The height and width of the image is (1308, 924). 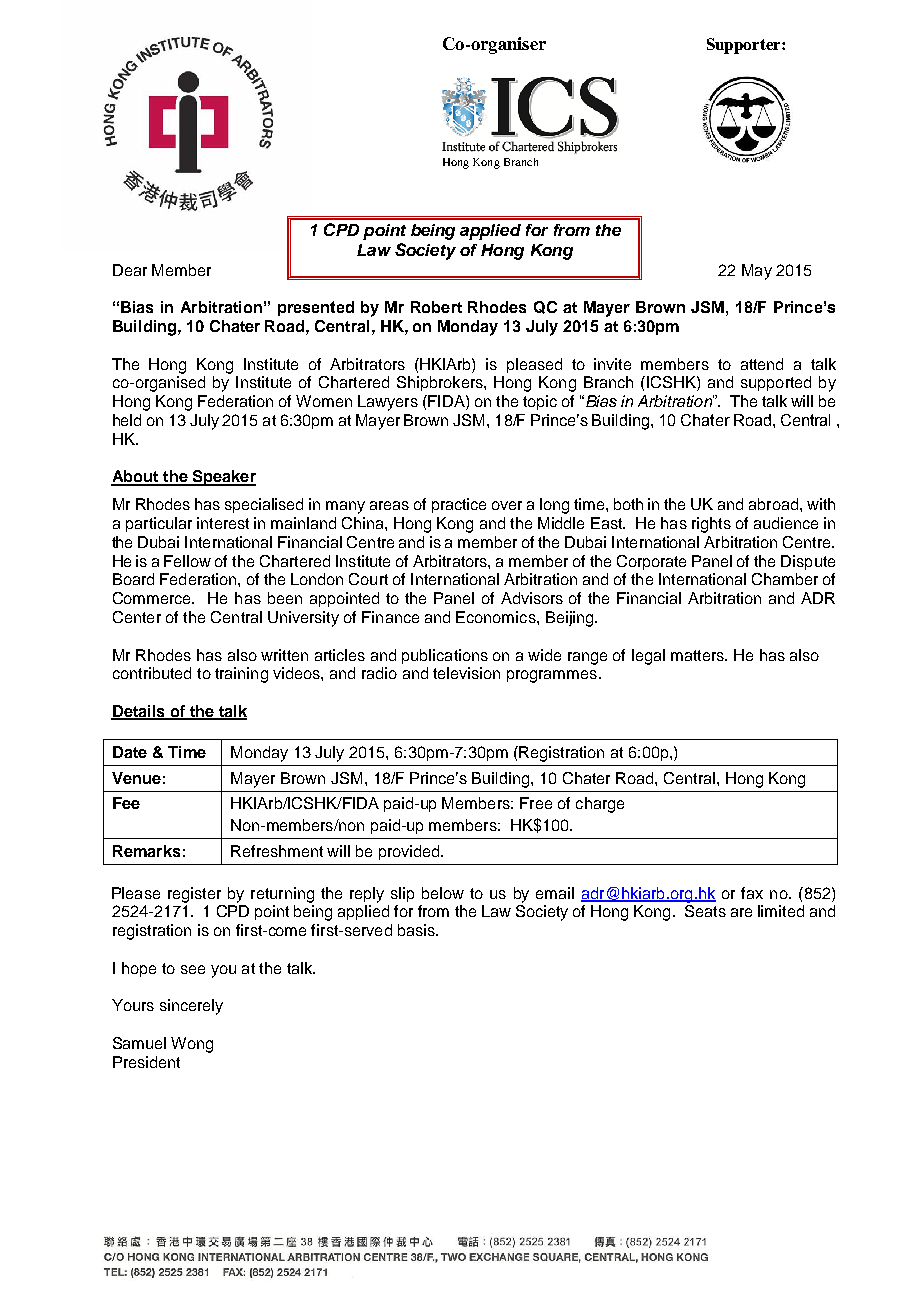 I want to click on Fellow, so click(x=187, y=561).
